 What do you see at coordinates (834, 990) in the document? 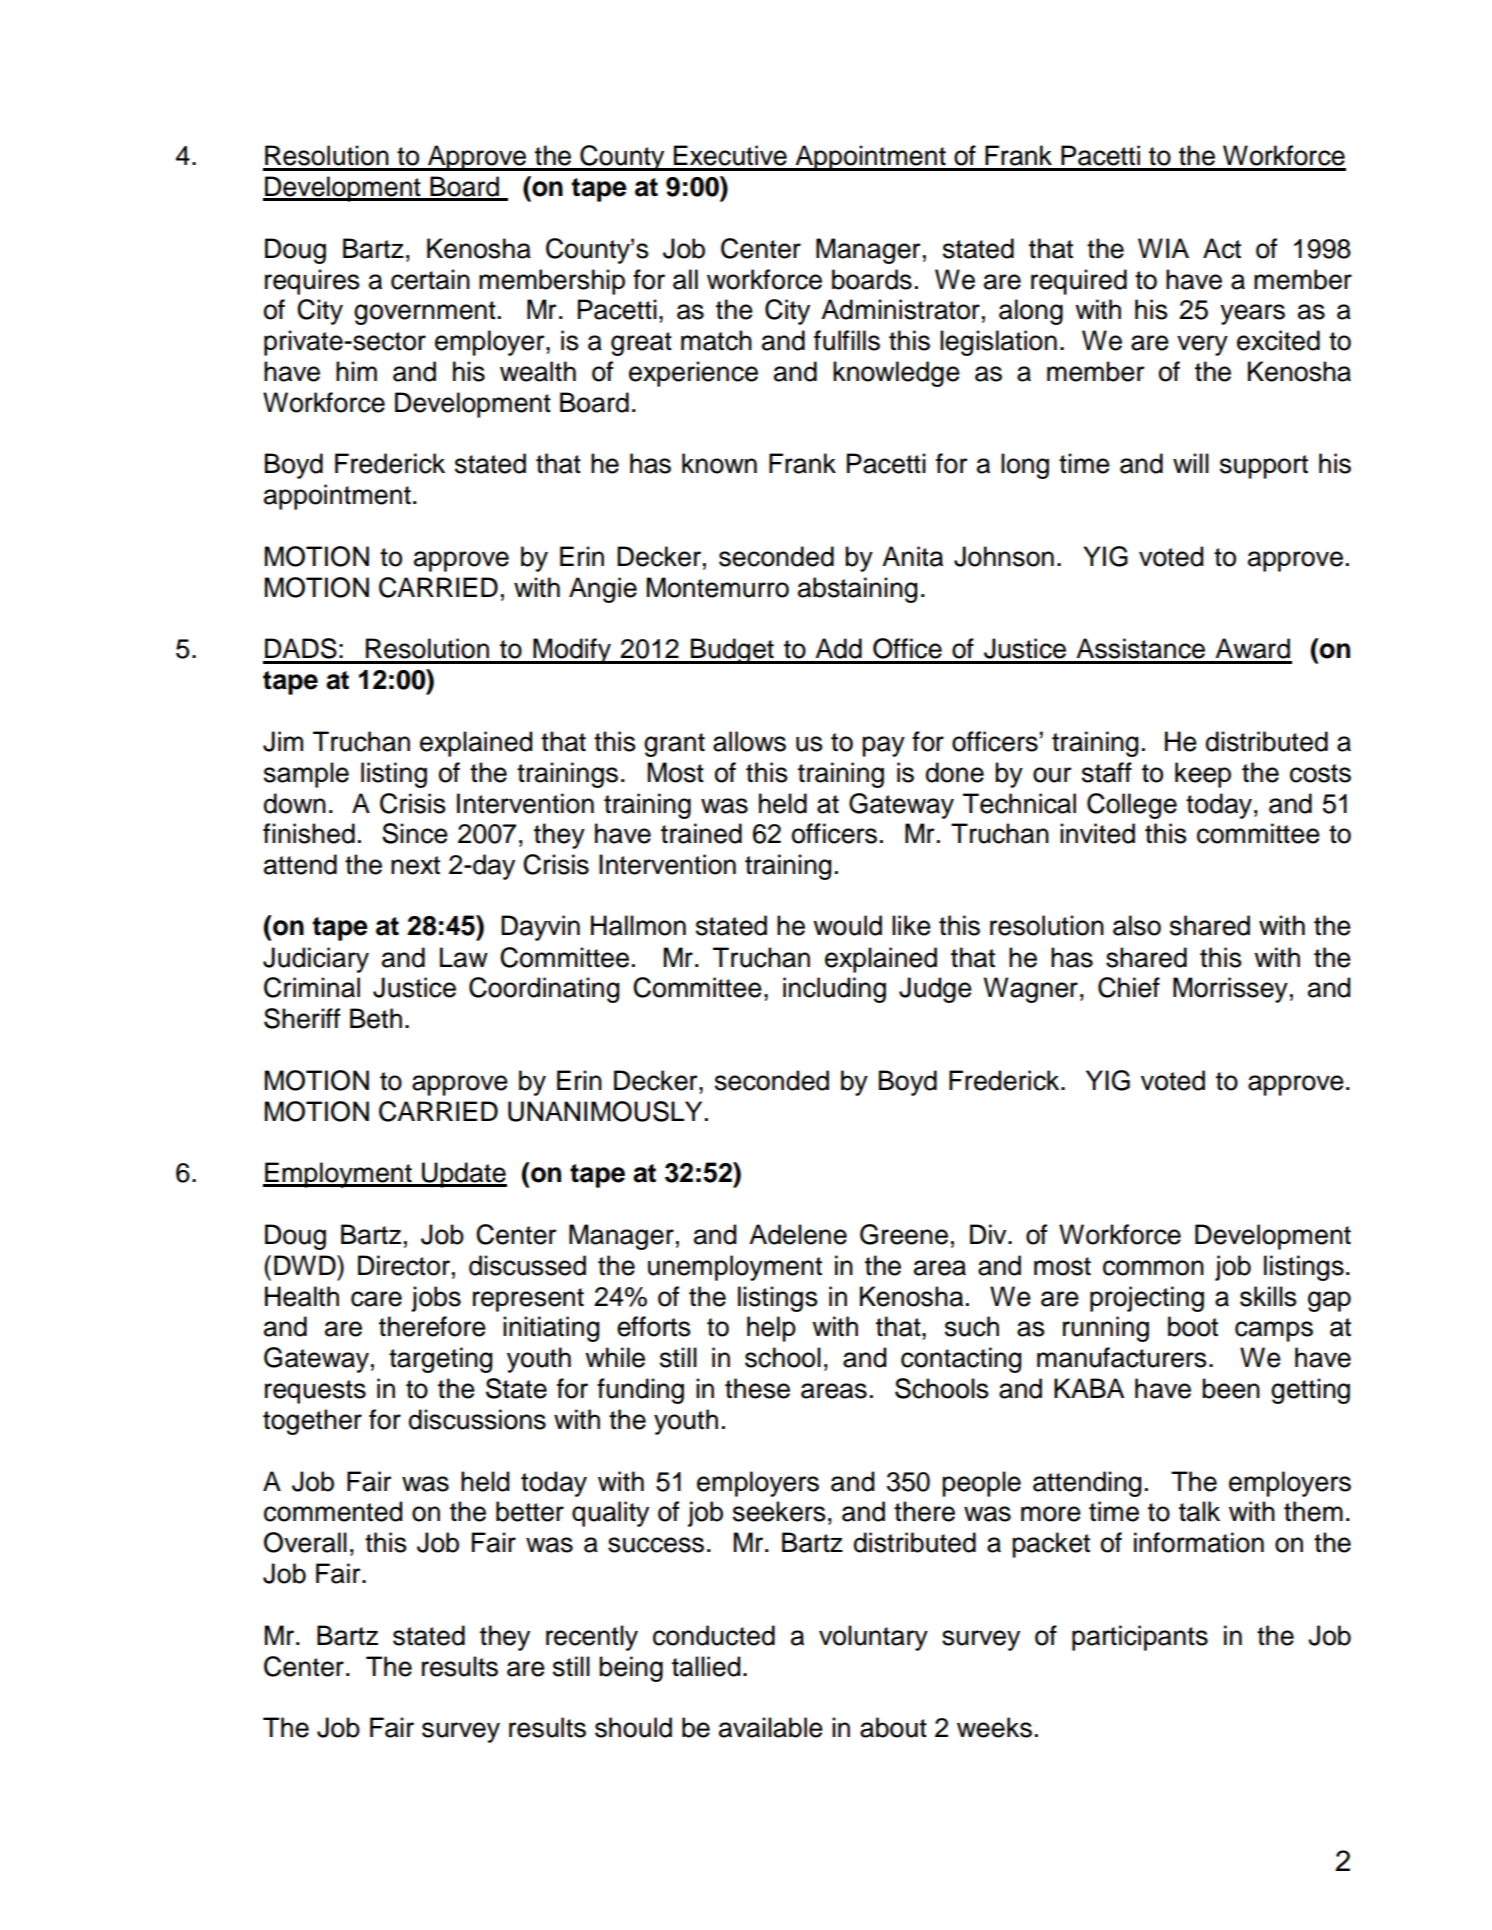
I see `including` at bounding box center [834, 990].
